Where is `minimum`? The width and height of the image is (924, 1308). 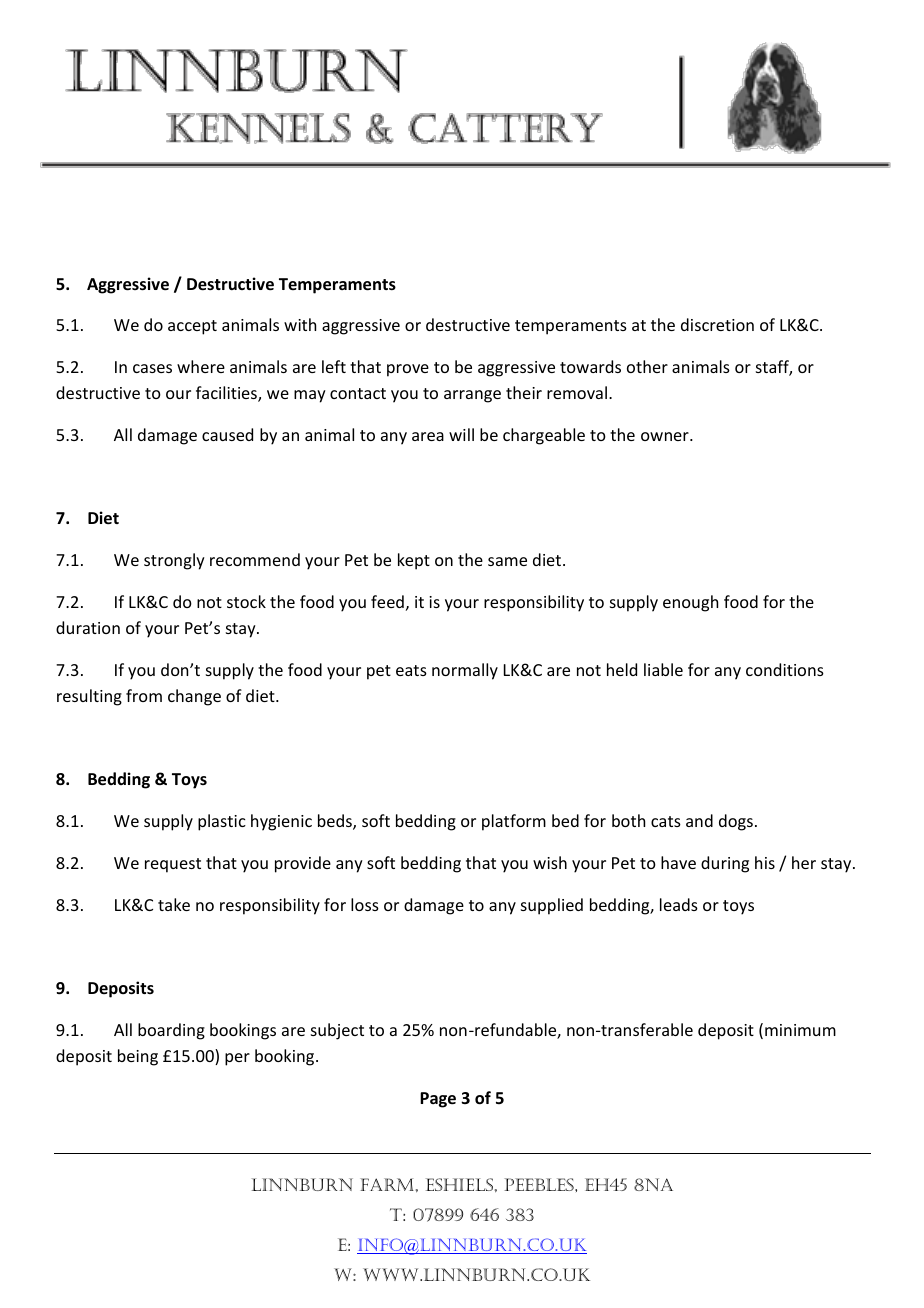 minimum is located at coordinates (800, 1030).
